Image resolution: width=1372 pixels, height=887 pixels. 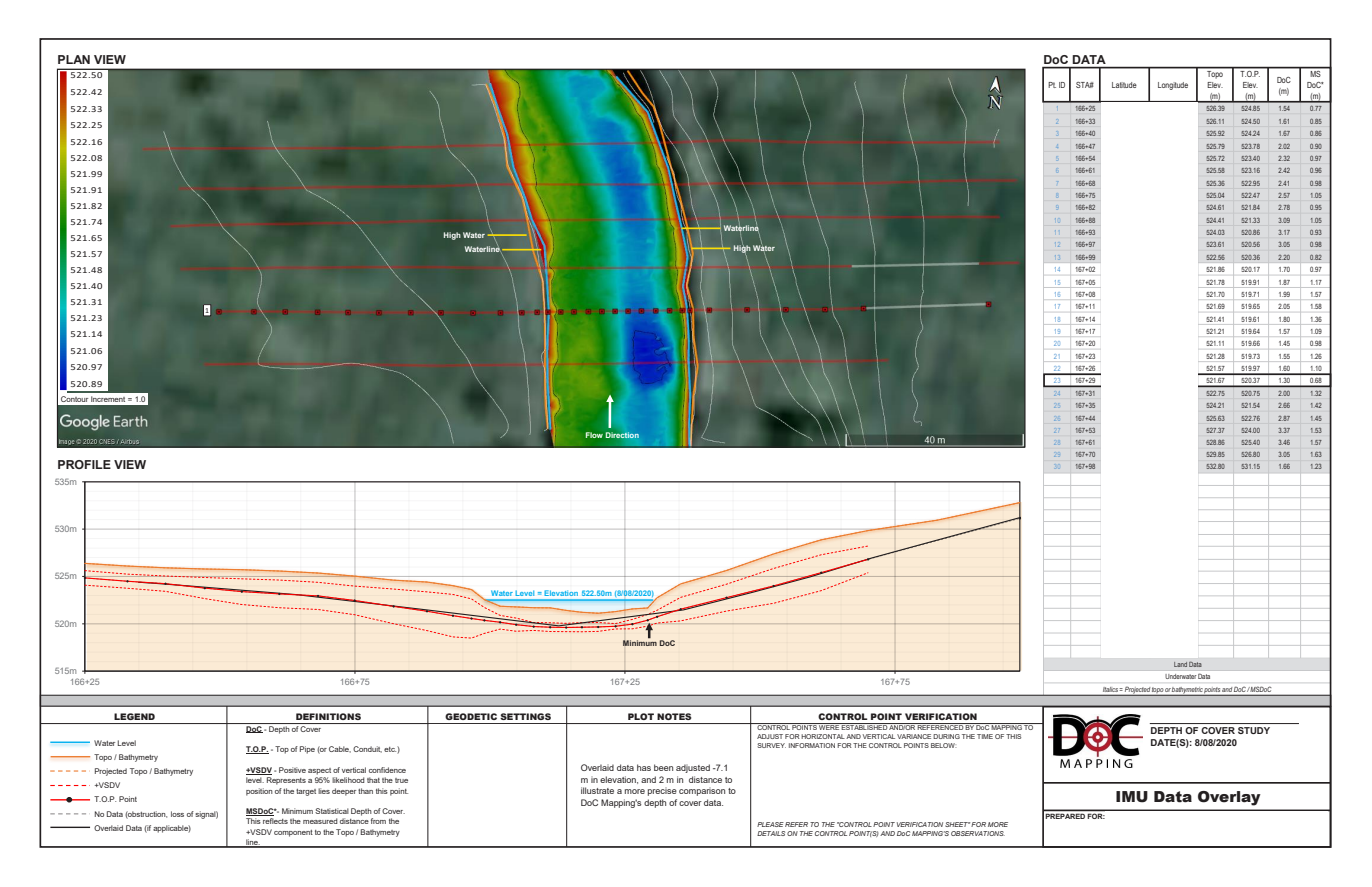 What do you see at coordinates (1173, 86) in the image?
I see `Longitude` at bounding box center [1173, 86].
